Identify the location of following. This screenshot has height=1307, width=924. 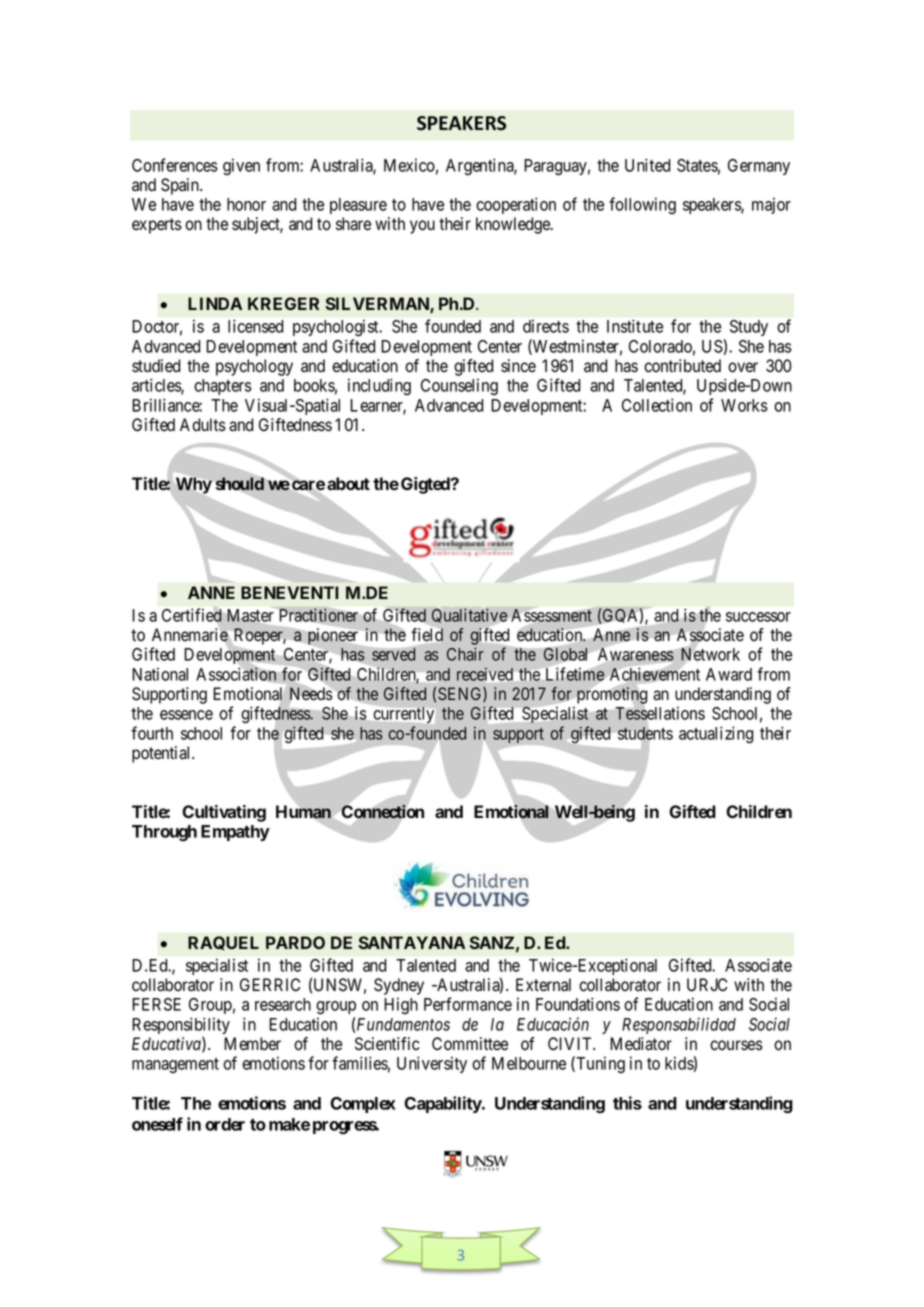
(642, 205).
